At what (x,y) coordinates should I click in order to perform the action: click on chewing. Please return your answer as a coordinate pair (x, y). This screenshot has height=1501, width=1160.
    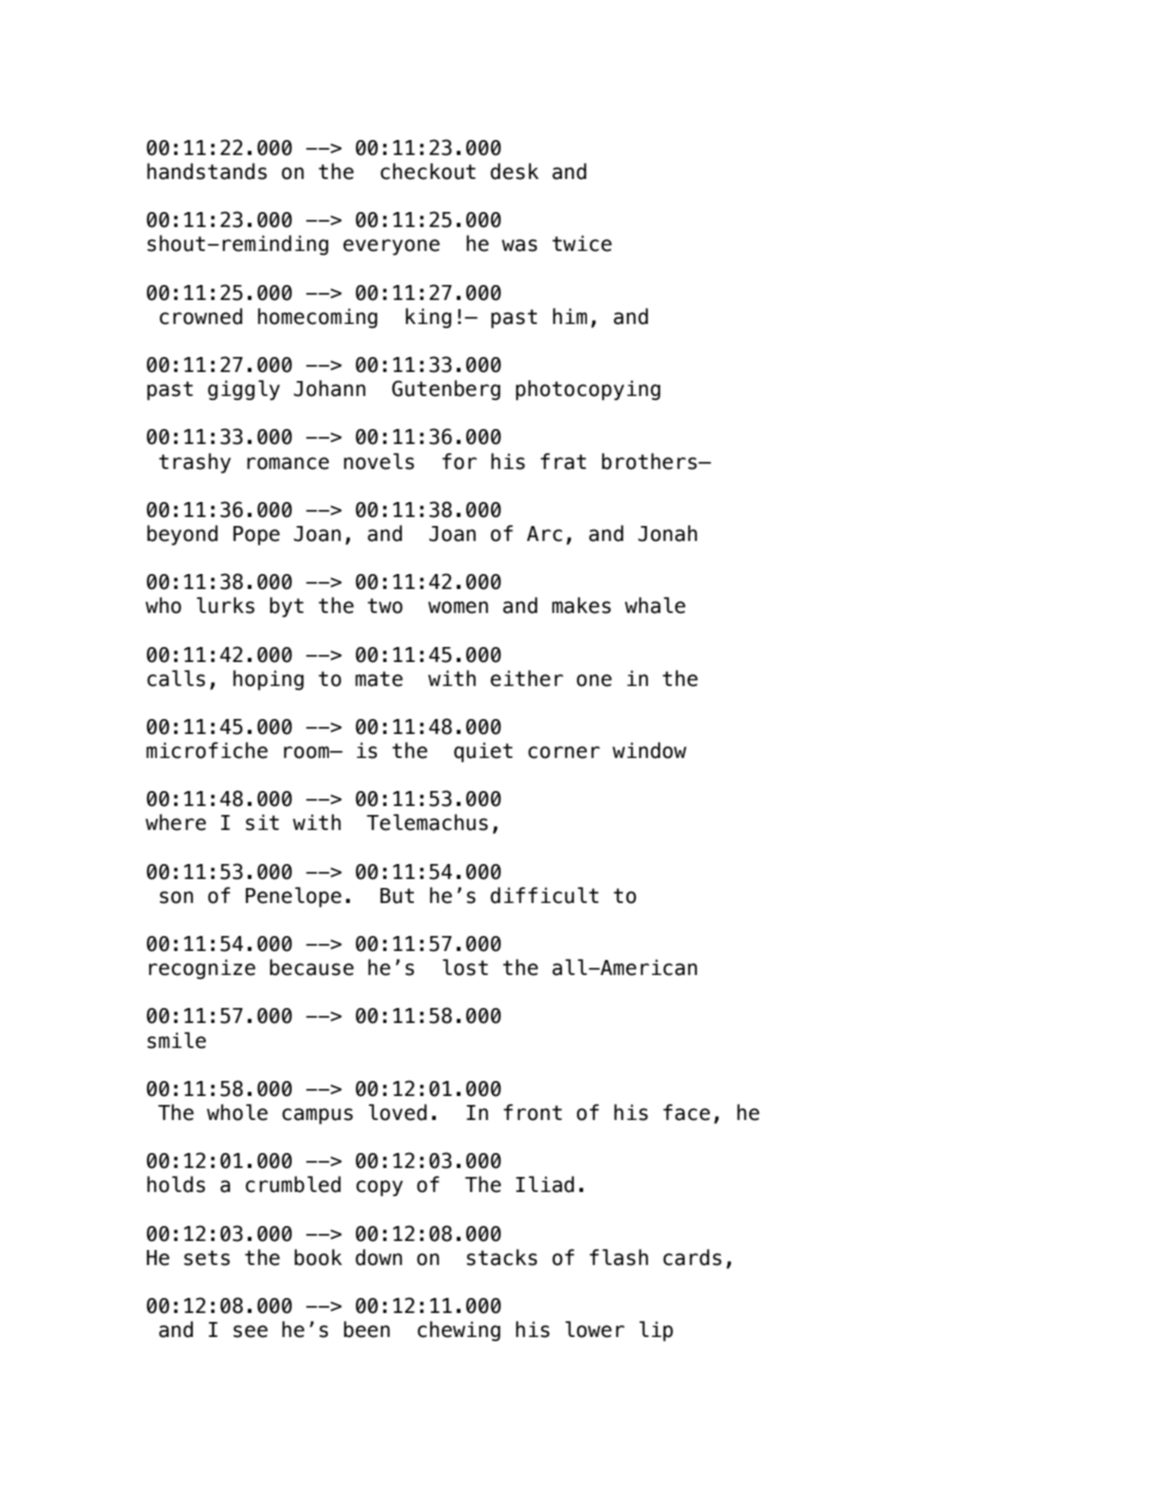
    Looking at the image, I should click on (459, 1331).
